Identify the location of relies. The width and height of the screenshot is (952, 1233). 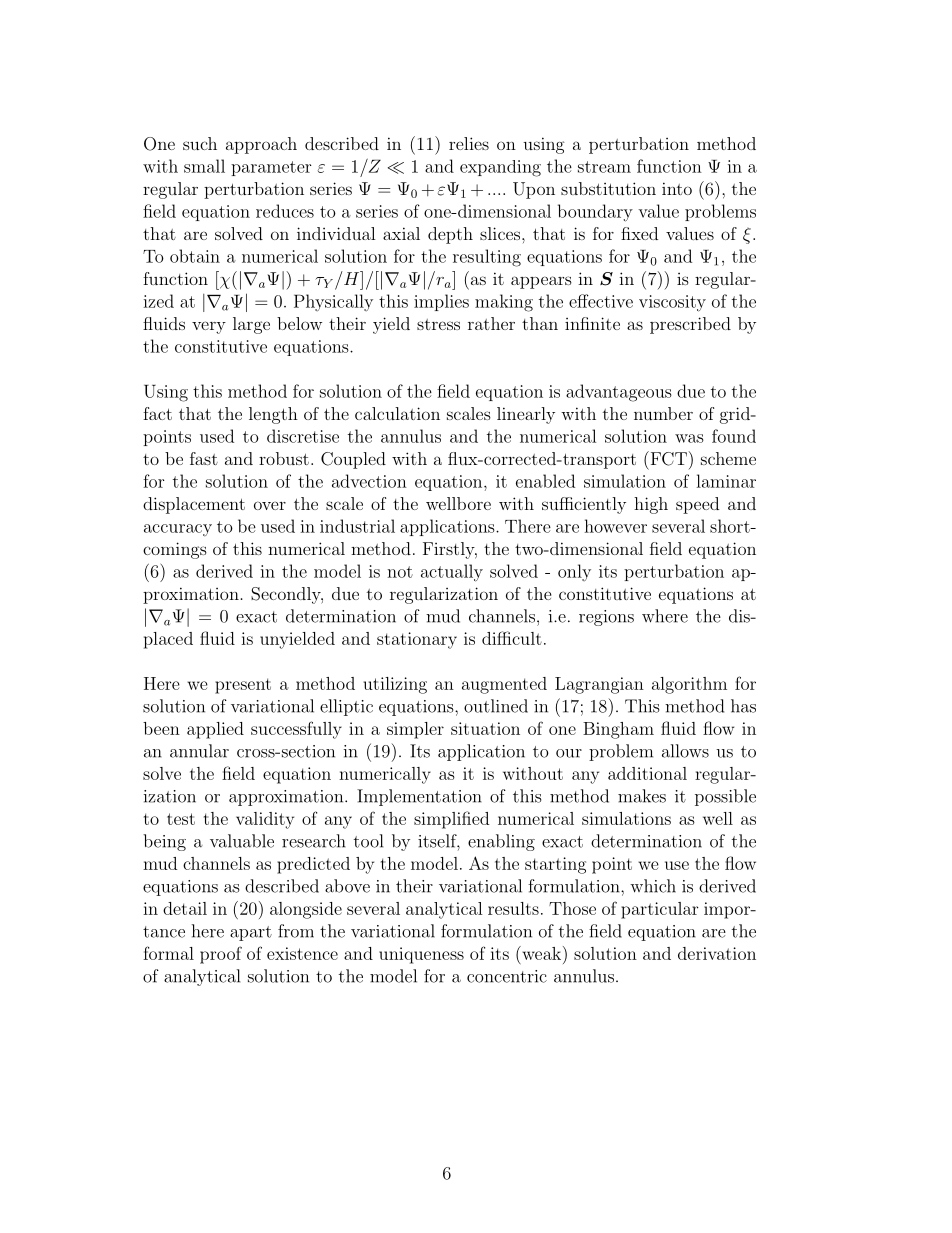
(469, 143).
